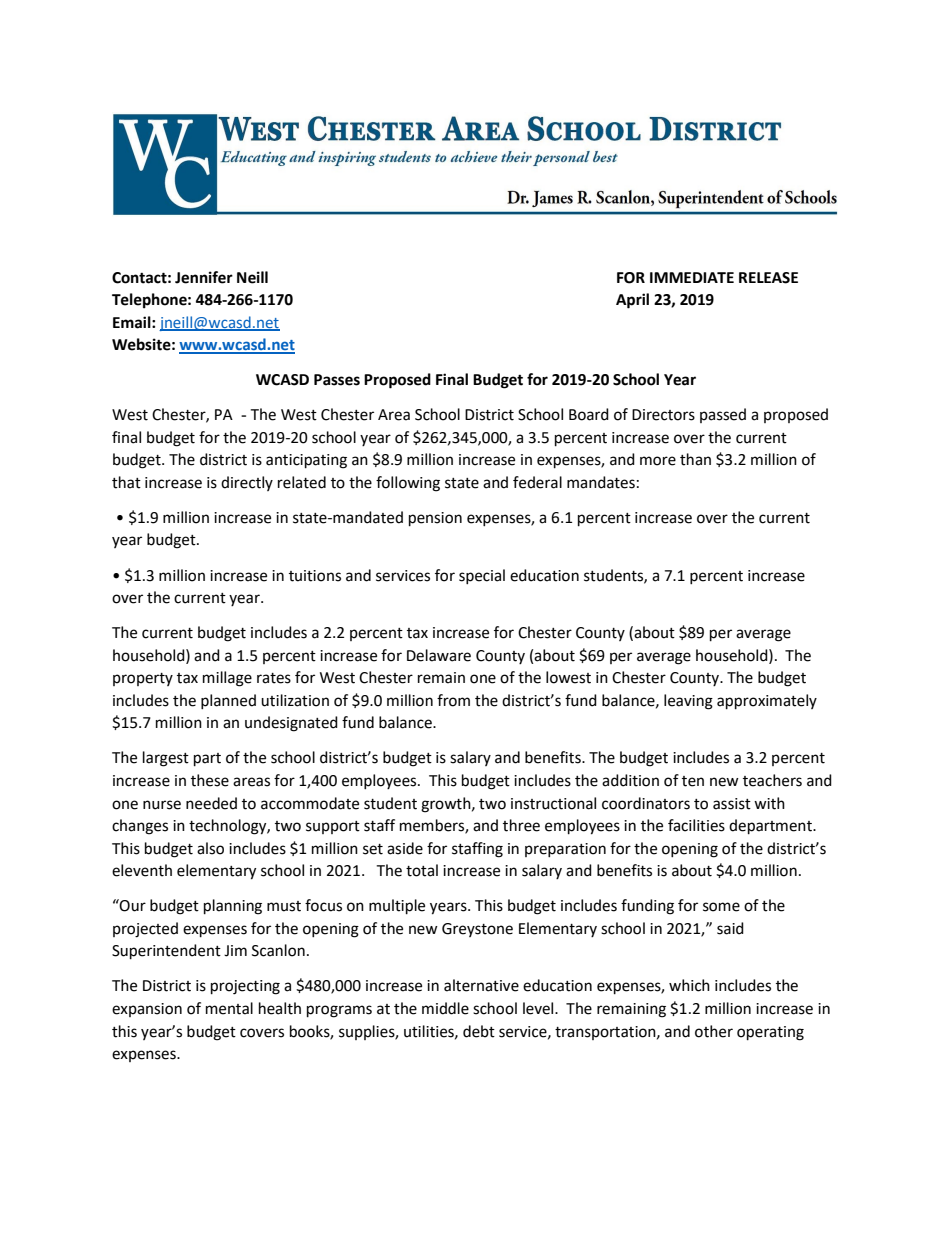 This image has height=1233, width=952. I want to click on facilities, so click(696, 825).
